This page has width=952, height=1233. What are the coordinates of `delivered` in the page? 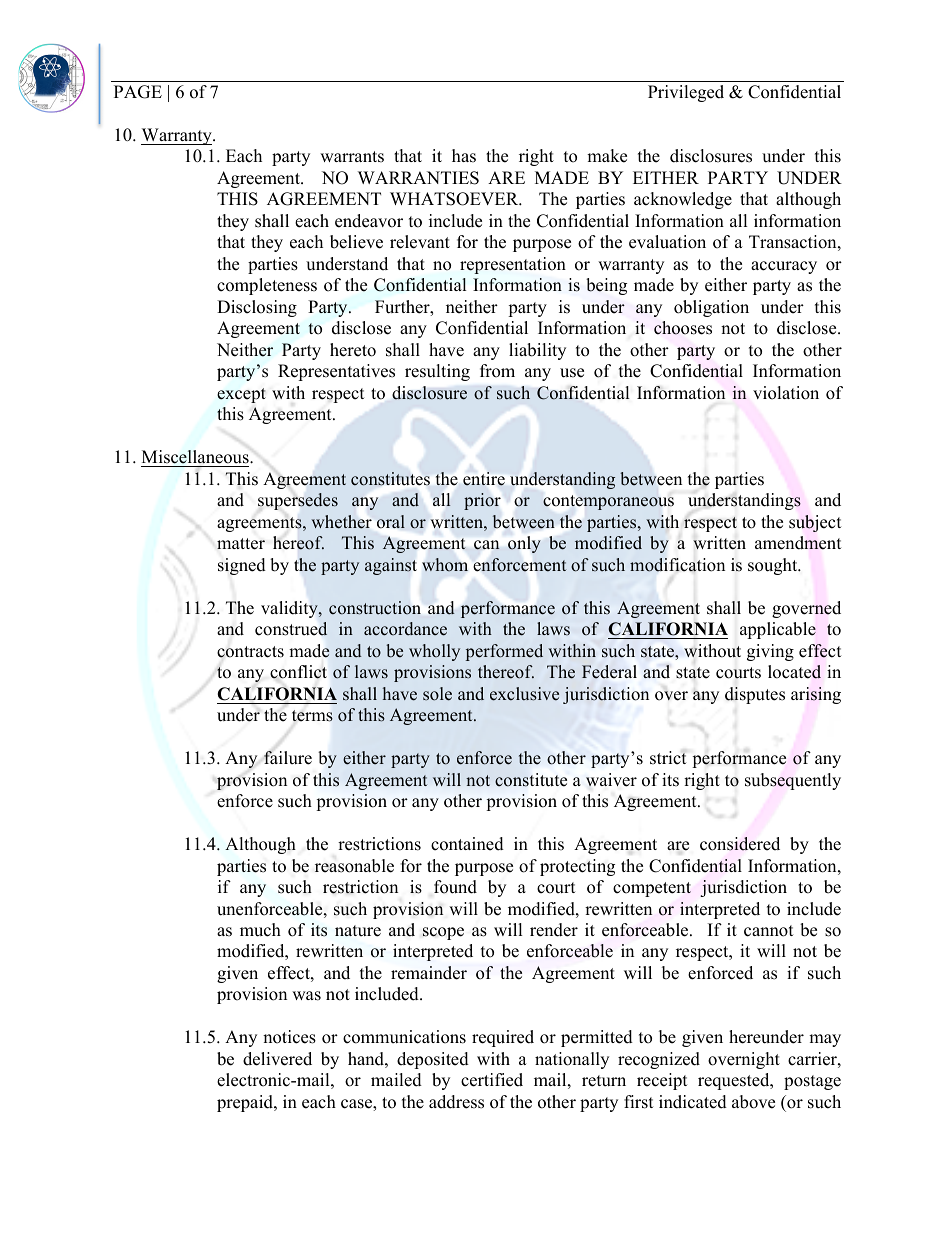 It's located at (277, 1059).
